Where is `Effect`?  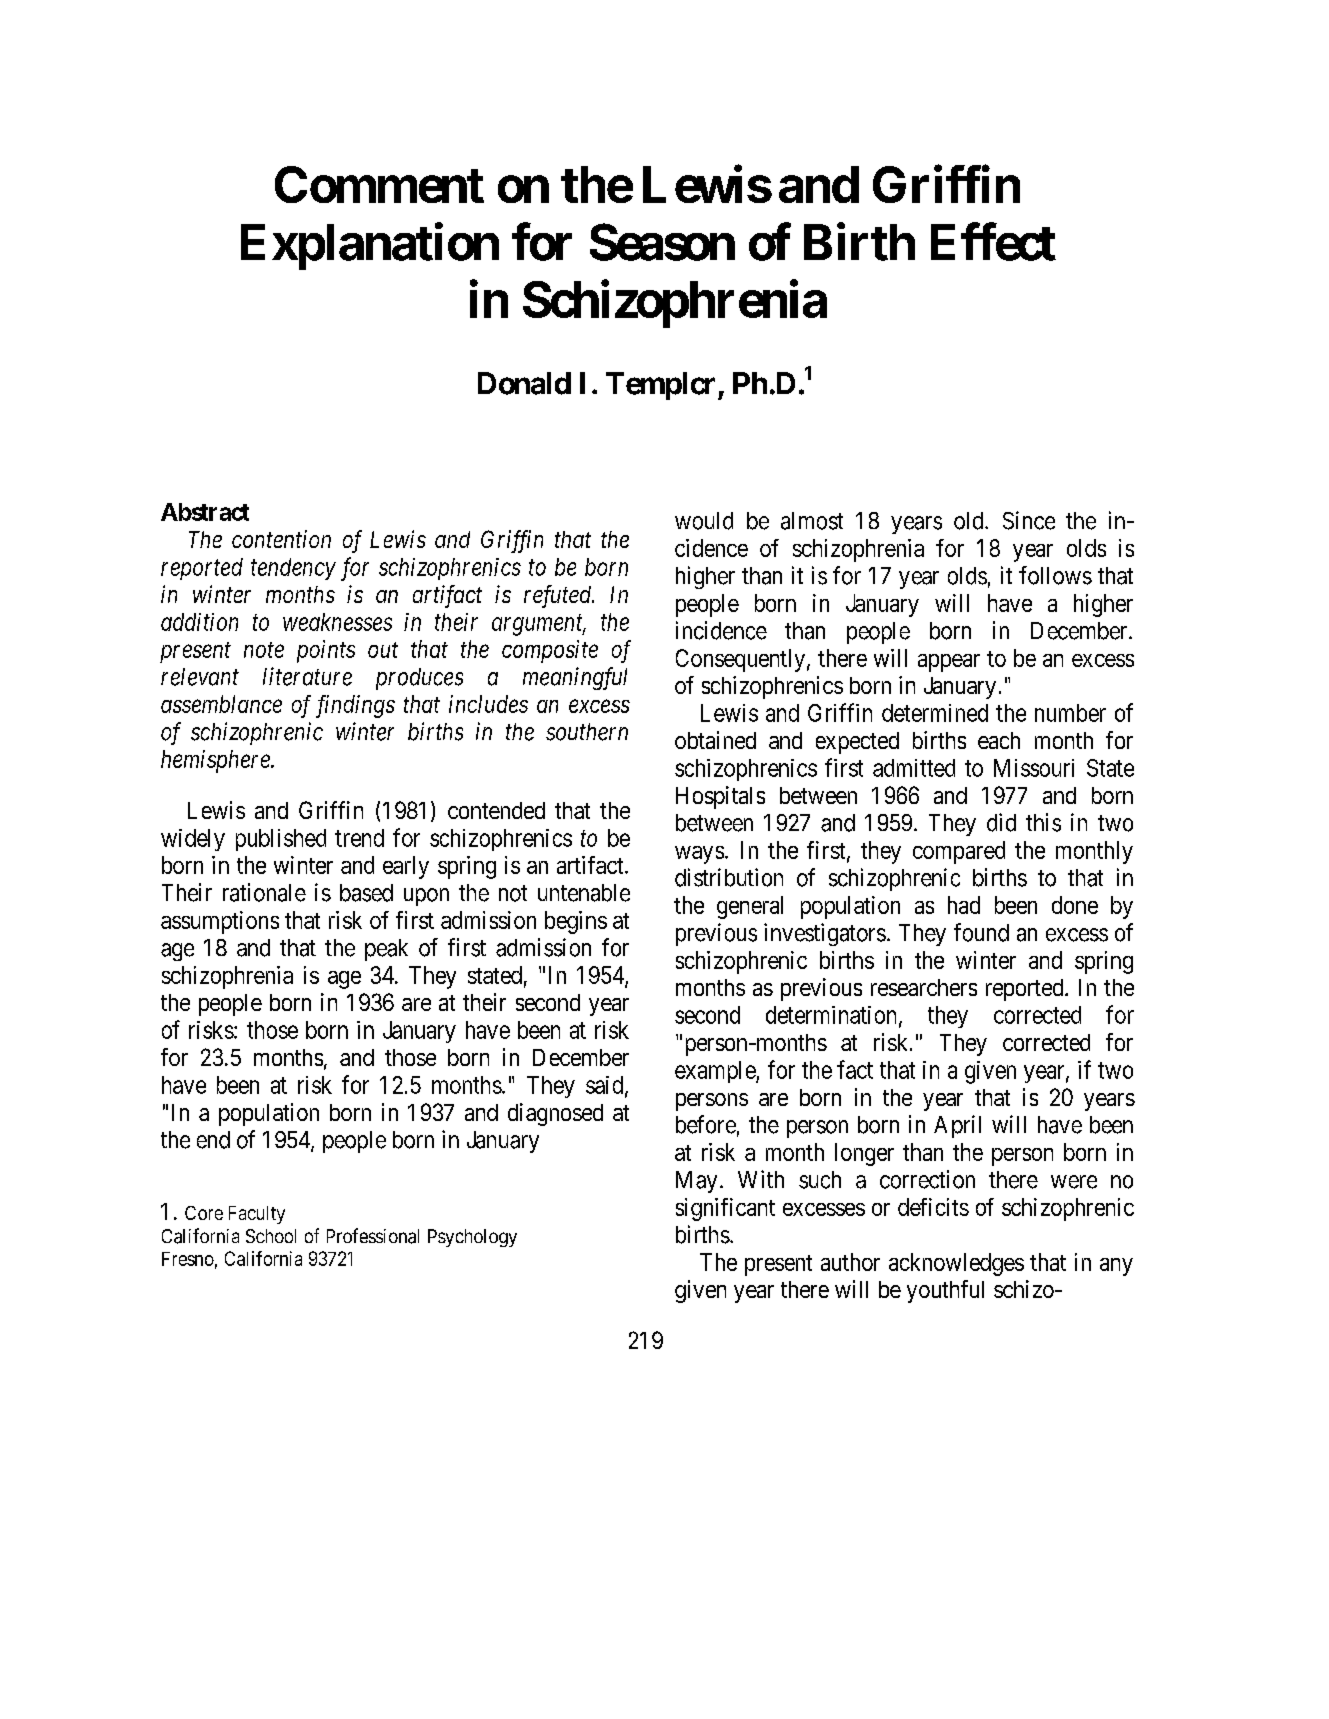 Effect is located at coordinates (993, 242).
